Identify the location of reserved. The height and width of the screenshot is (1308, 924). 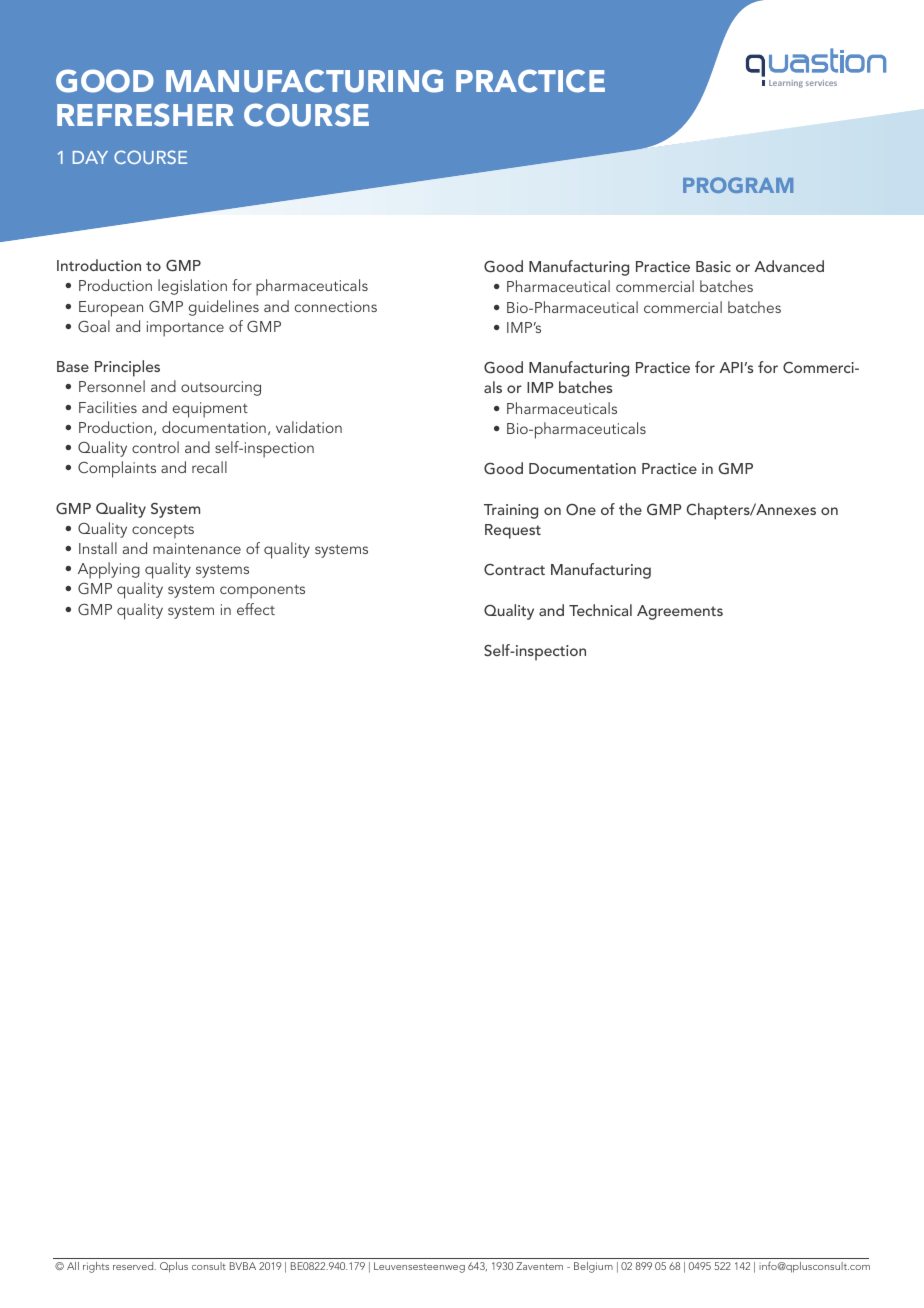
(134, 1266).
